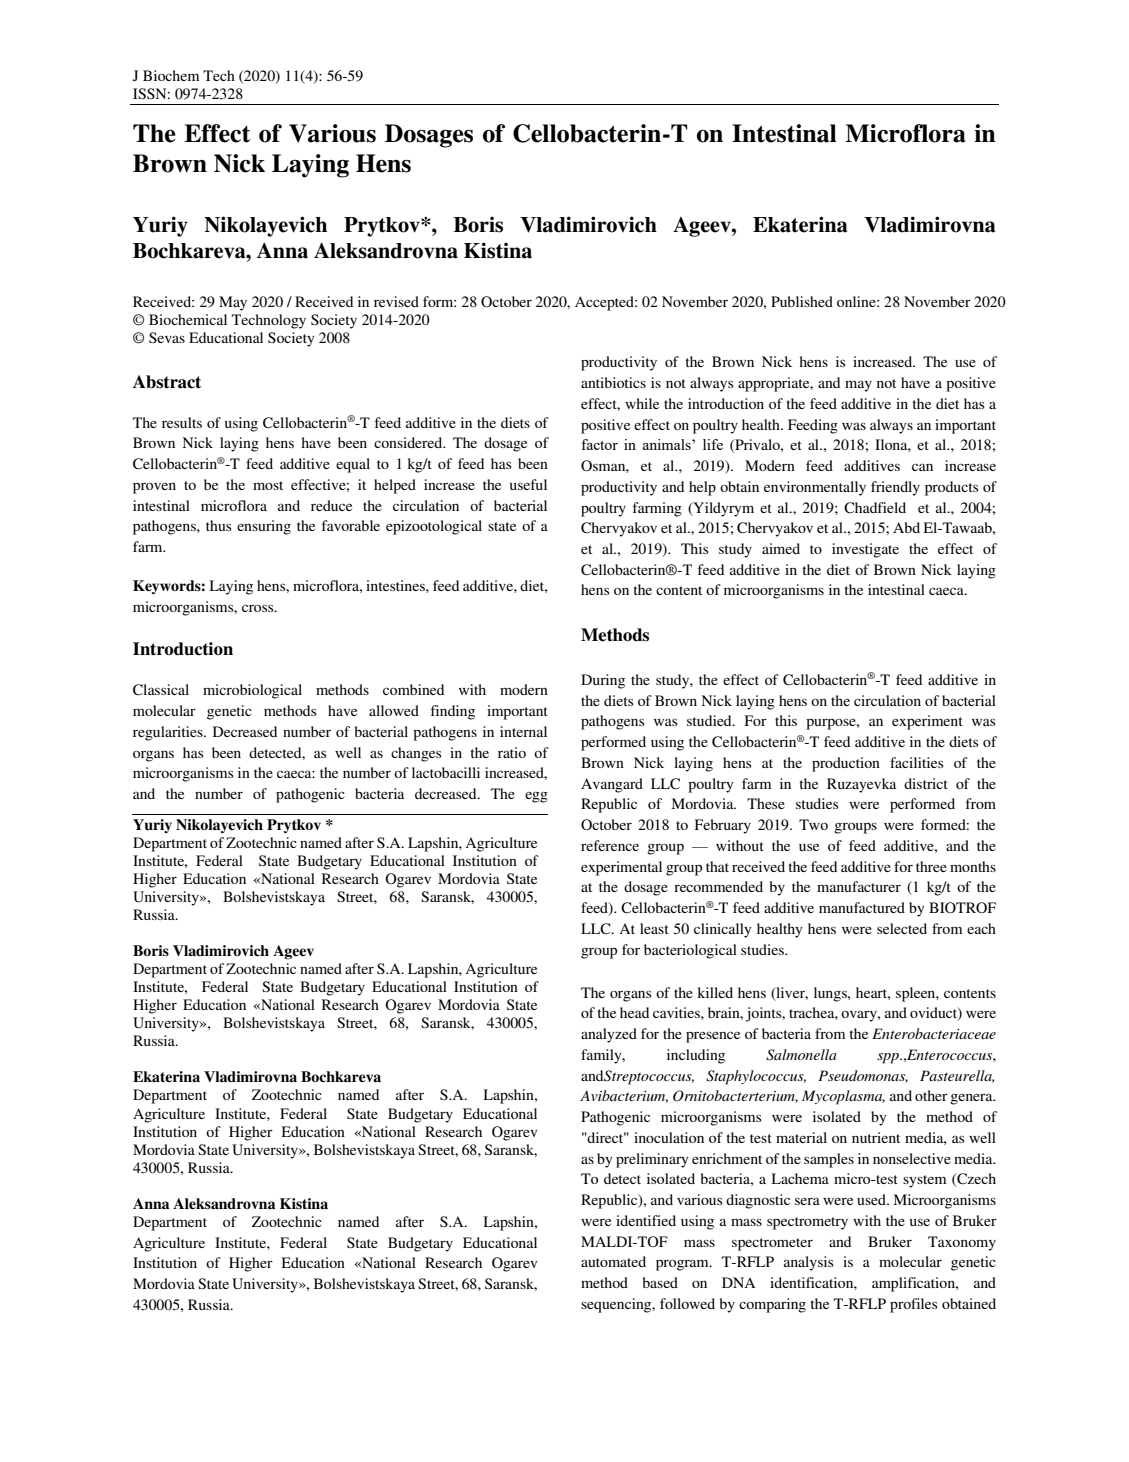 The width and height of the screenshot is (1129, 1462). I want to click on egg, so click(536, 797).
